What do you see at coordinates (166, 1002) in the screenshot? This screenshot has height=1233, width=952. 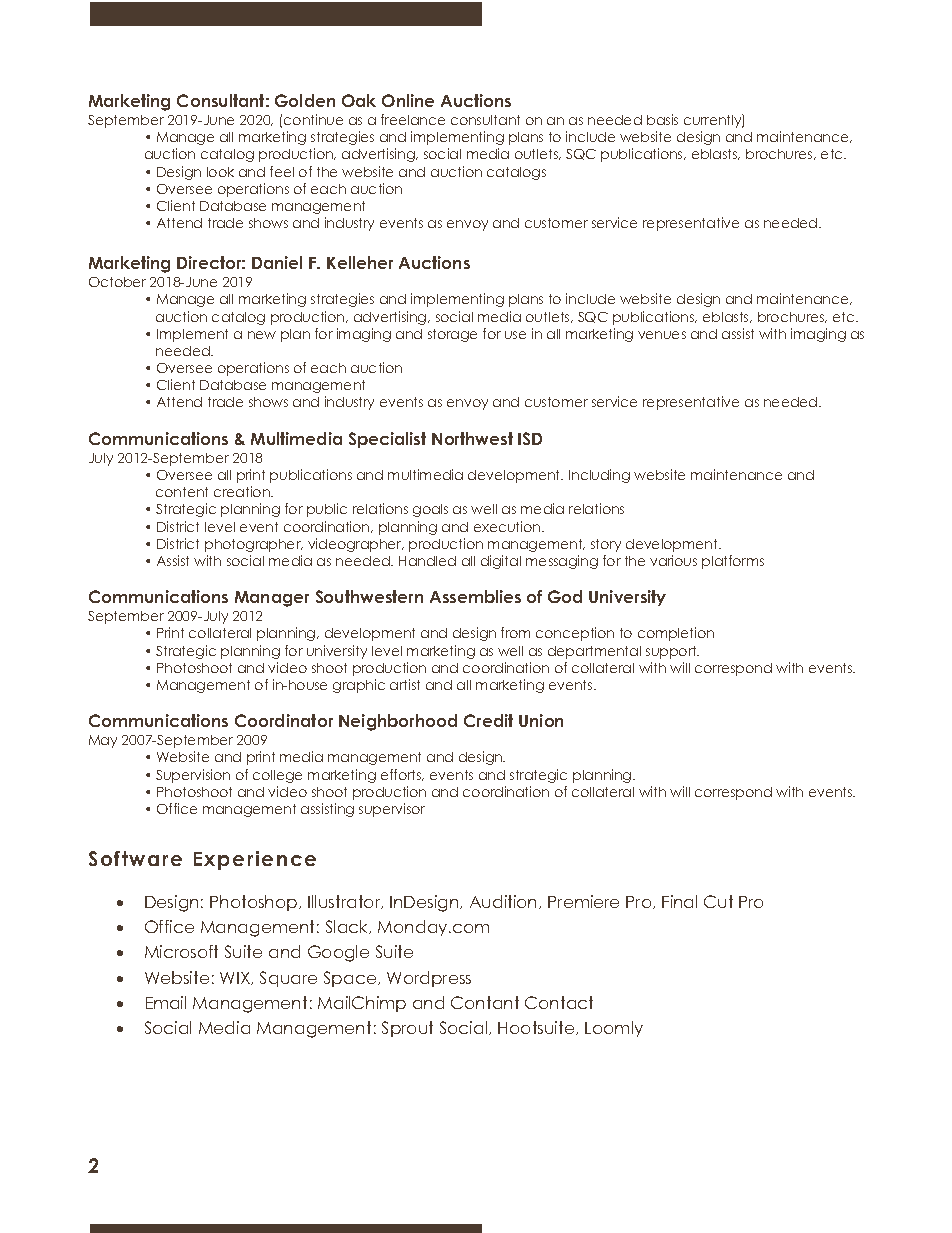 I see `Email` at bounding box center [166, 1002].
